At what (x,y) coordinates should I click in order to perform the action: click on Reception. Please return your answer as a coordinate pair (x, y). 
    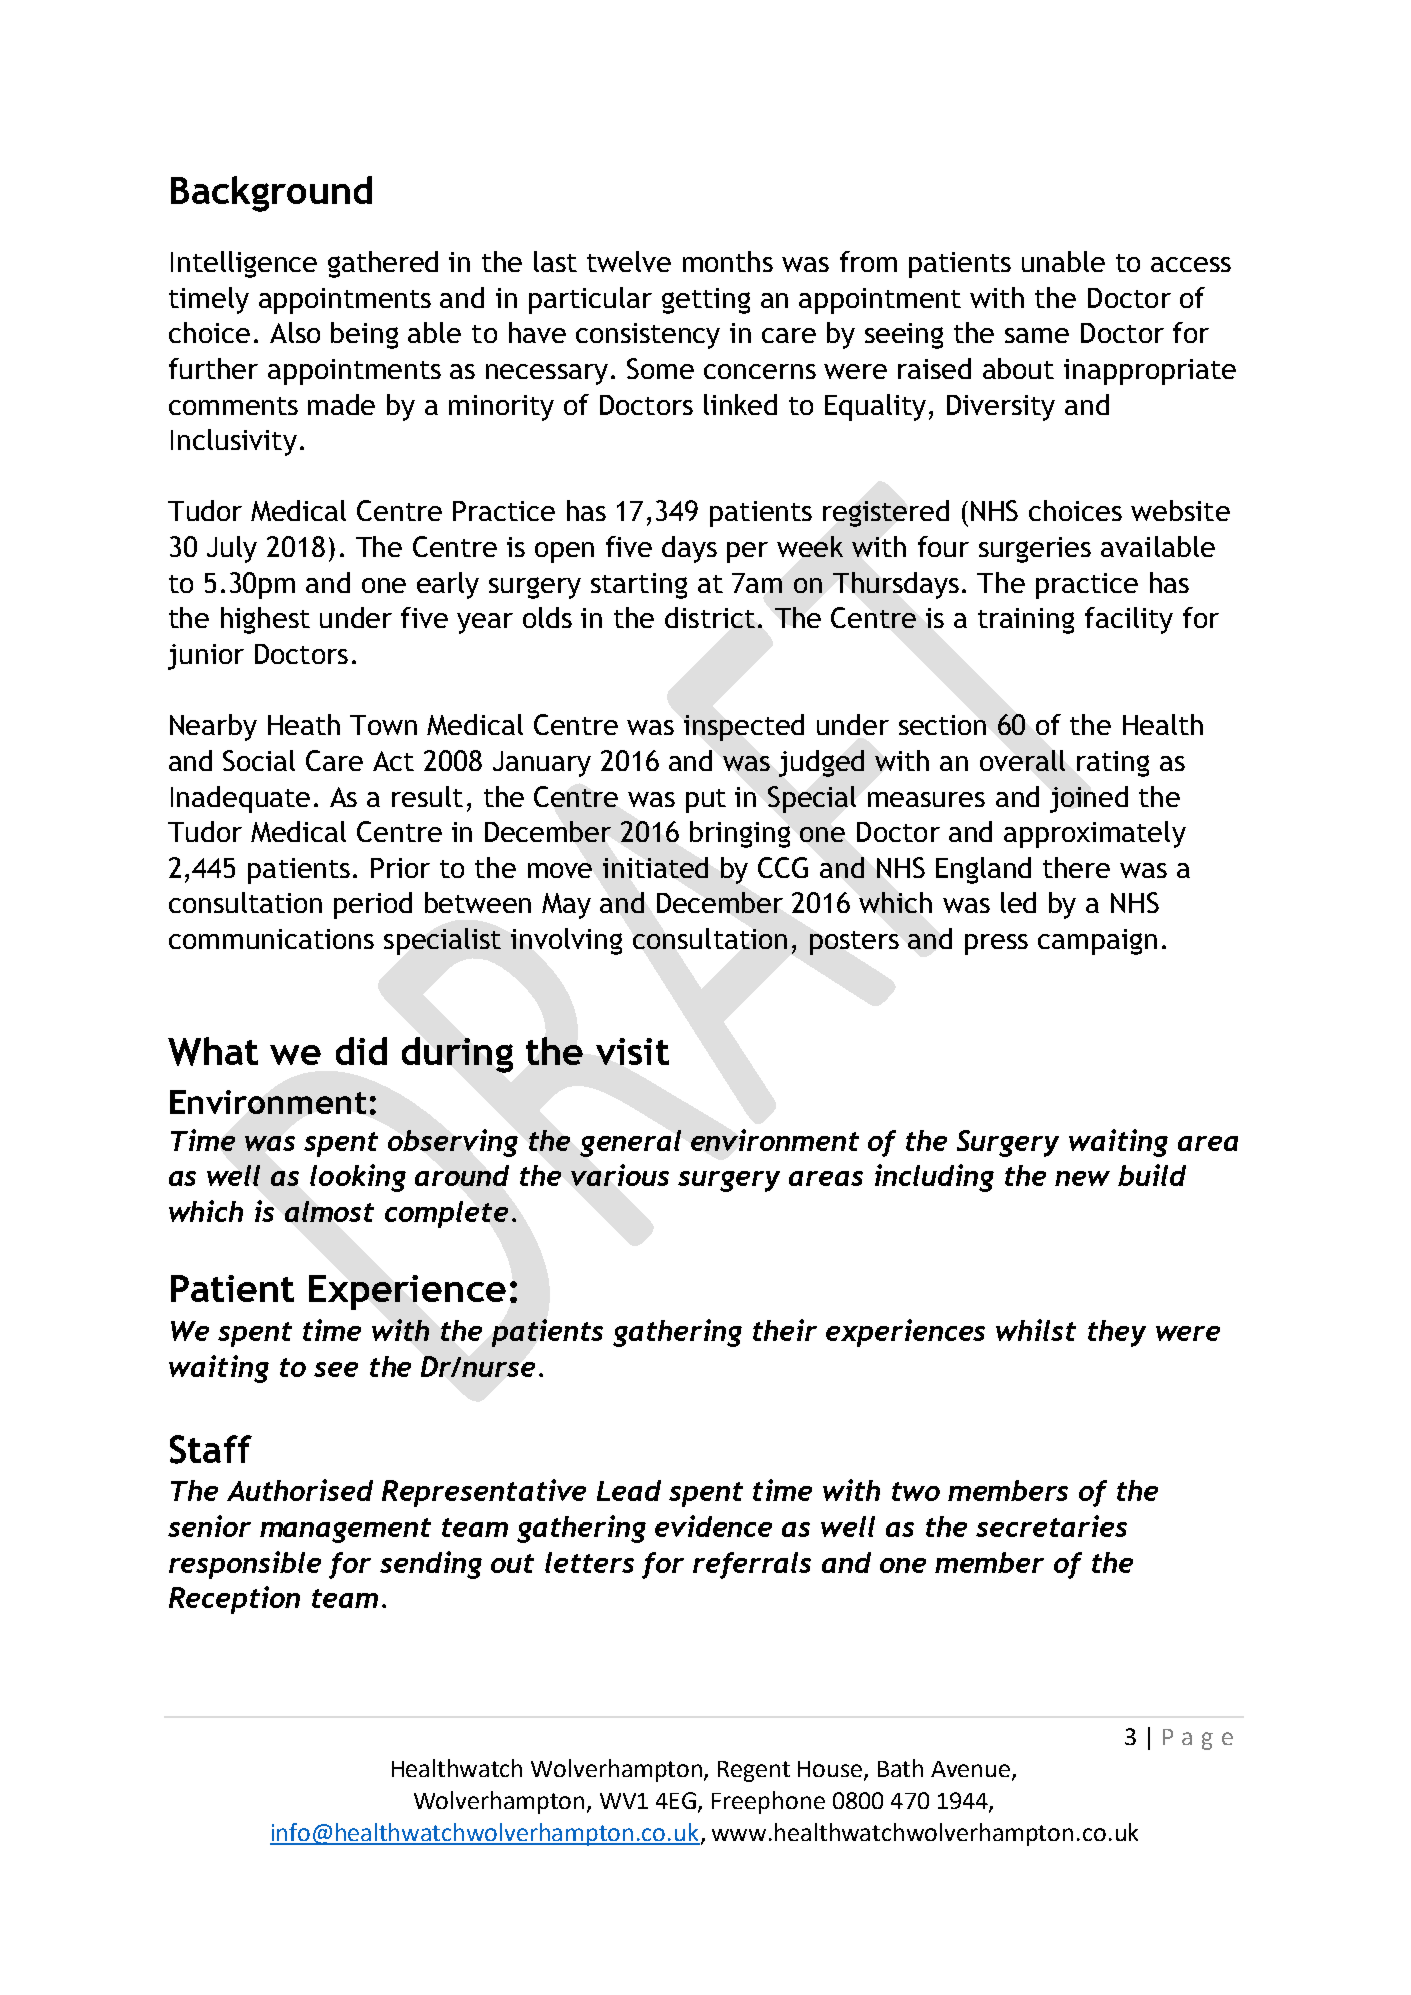
    Looking at the image, I should click on (234, 1600).
